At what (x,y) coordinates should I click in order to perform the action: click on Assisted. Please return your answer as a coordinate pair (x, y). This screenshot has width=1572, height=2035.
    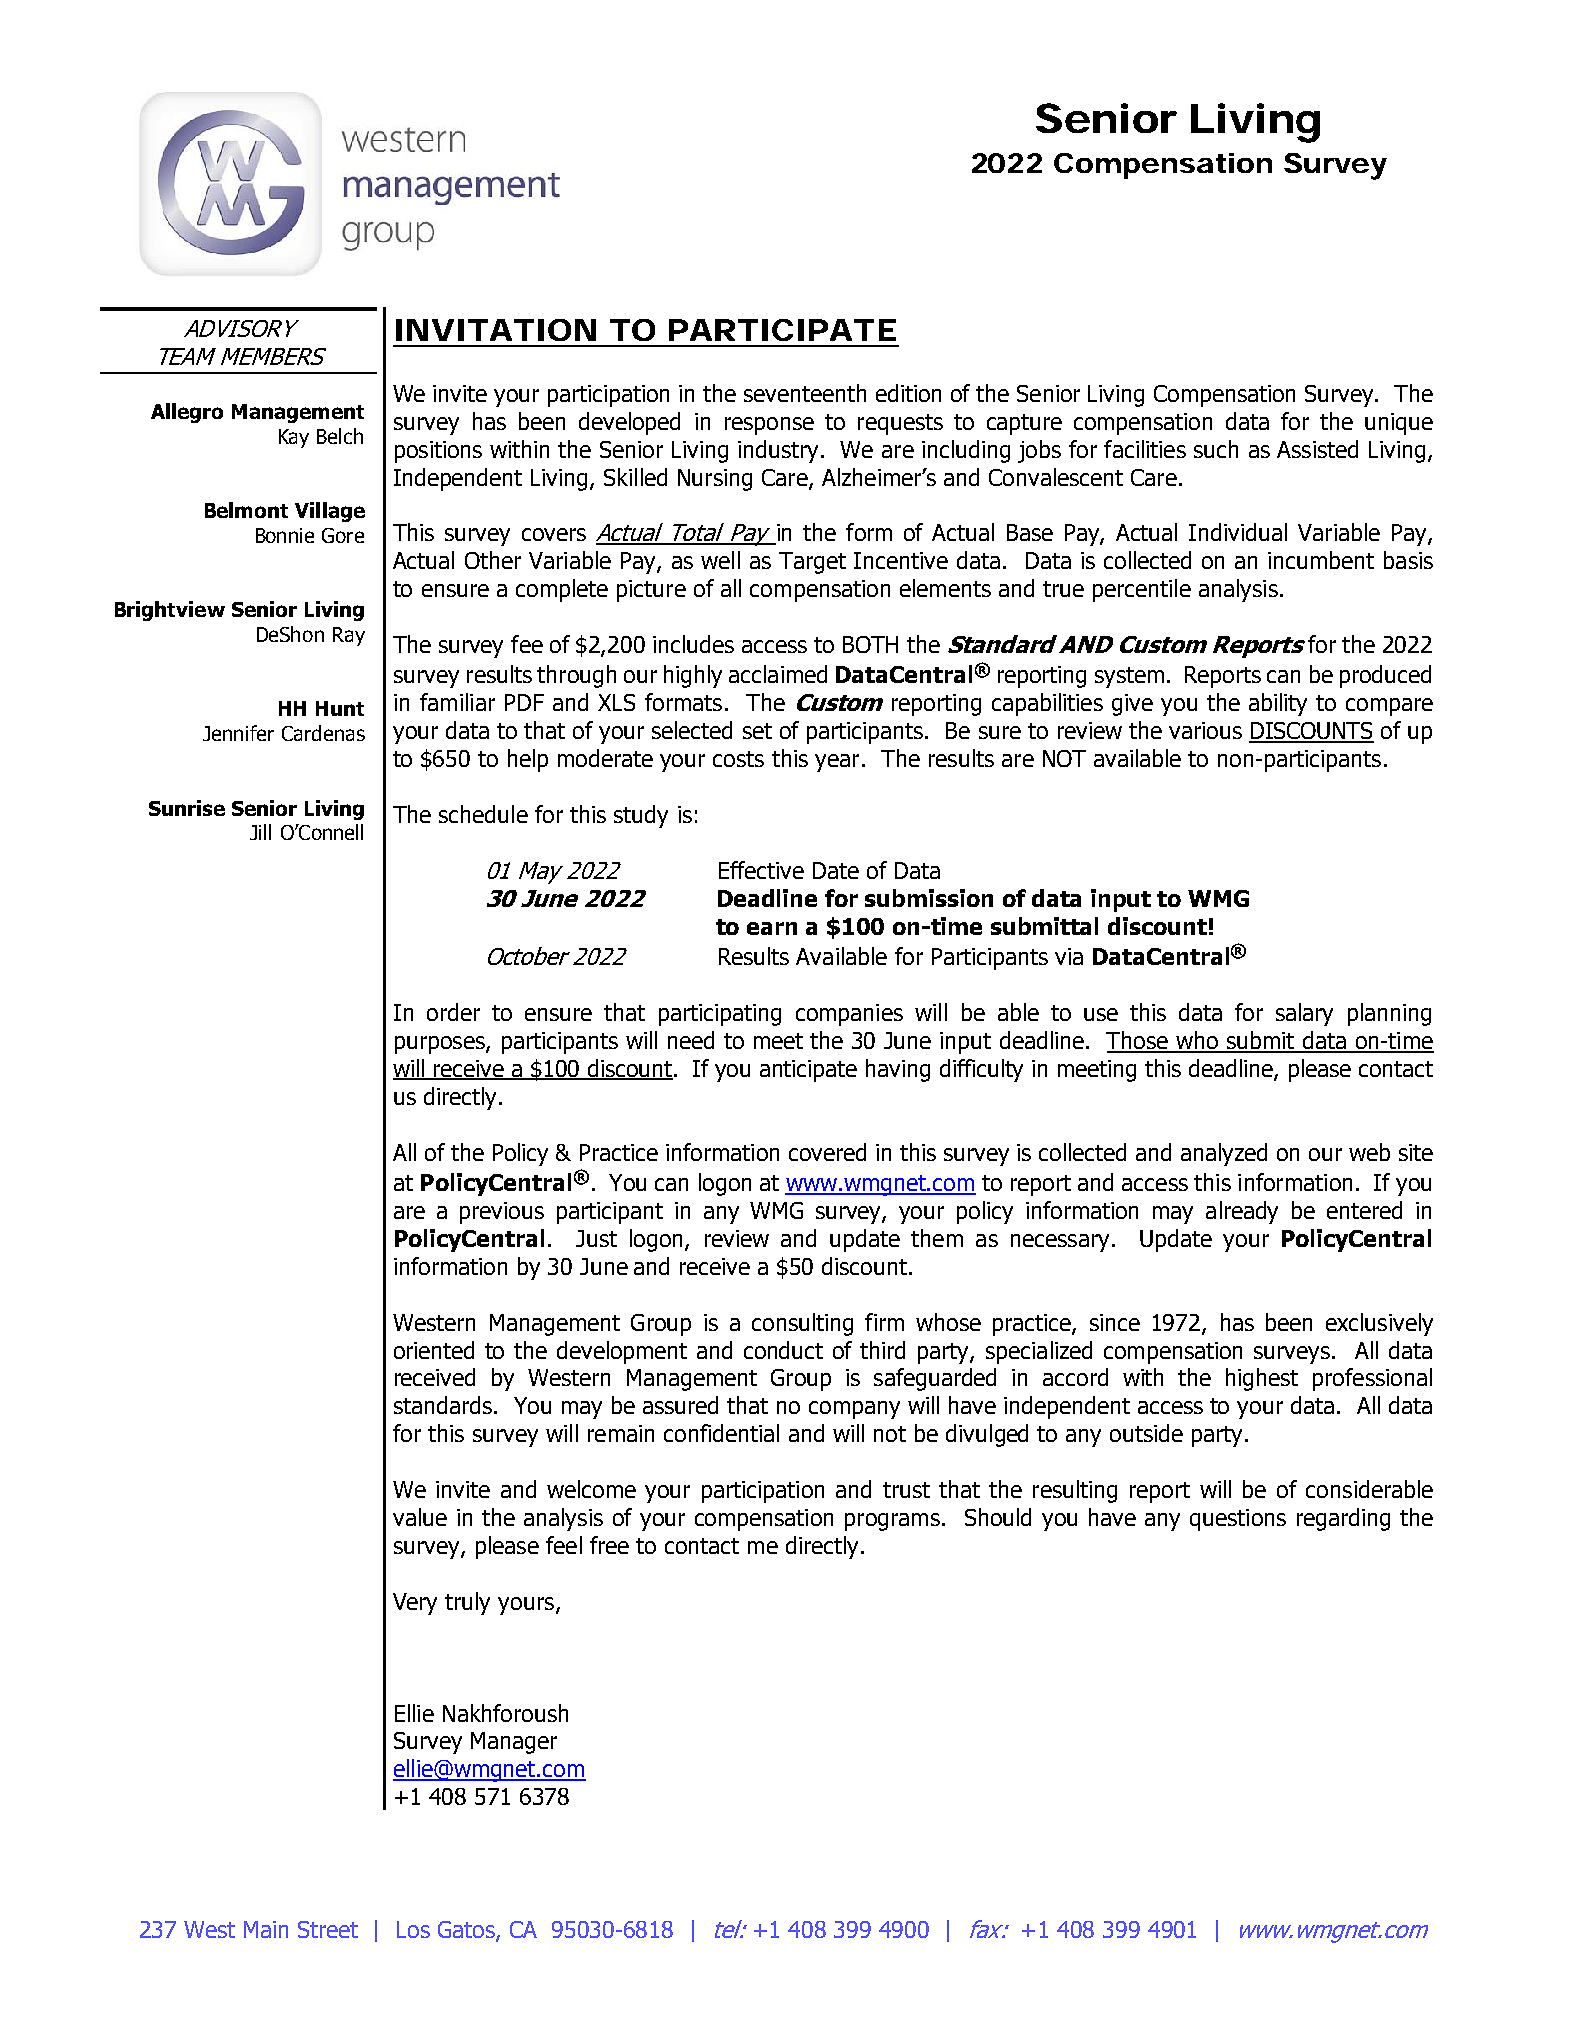
    Looking at the image, I should click on (1317, 449).
